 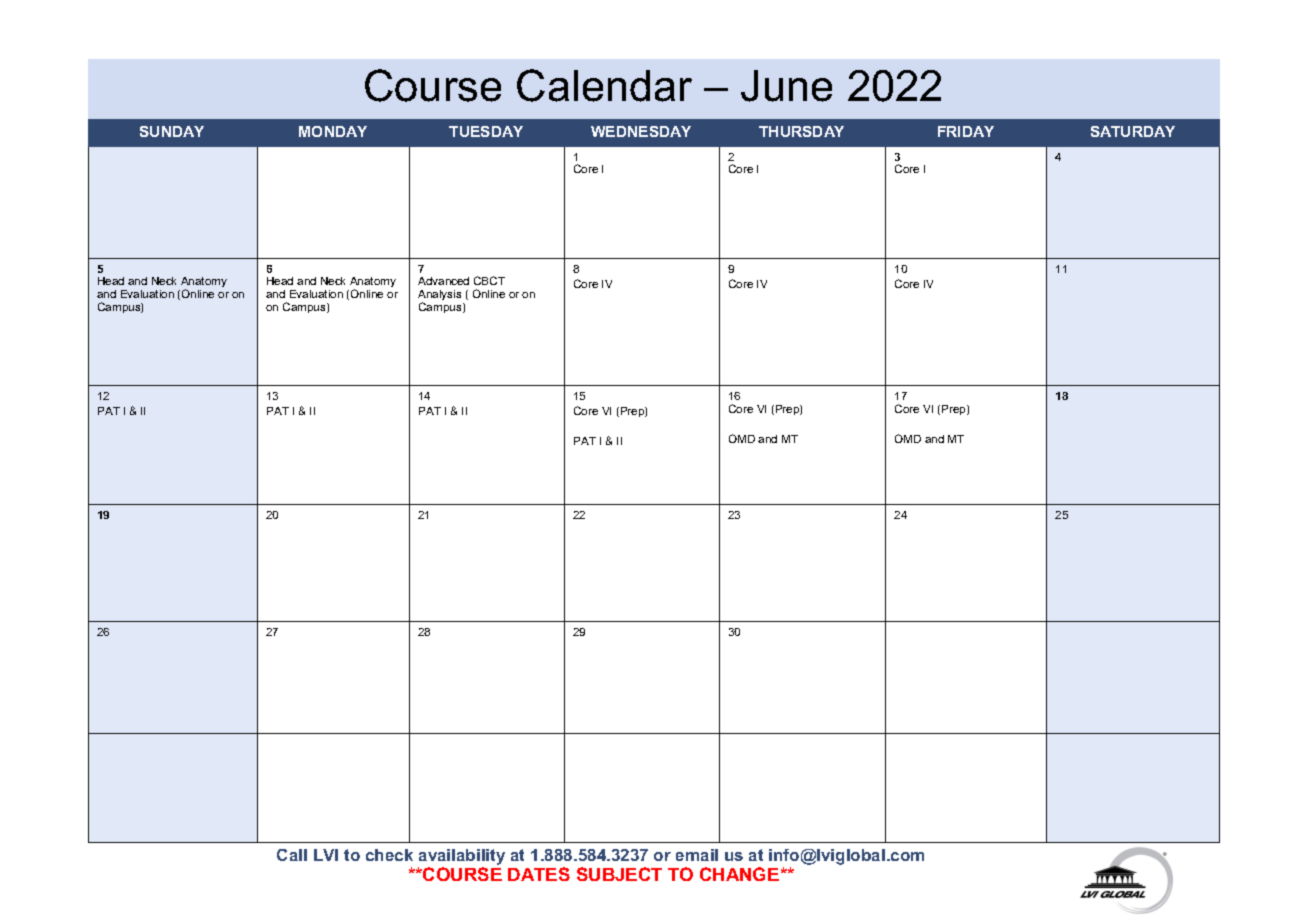 I want to click on SUBJECT, so click(x=619, y=874).
